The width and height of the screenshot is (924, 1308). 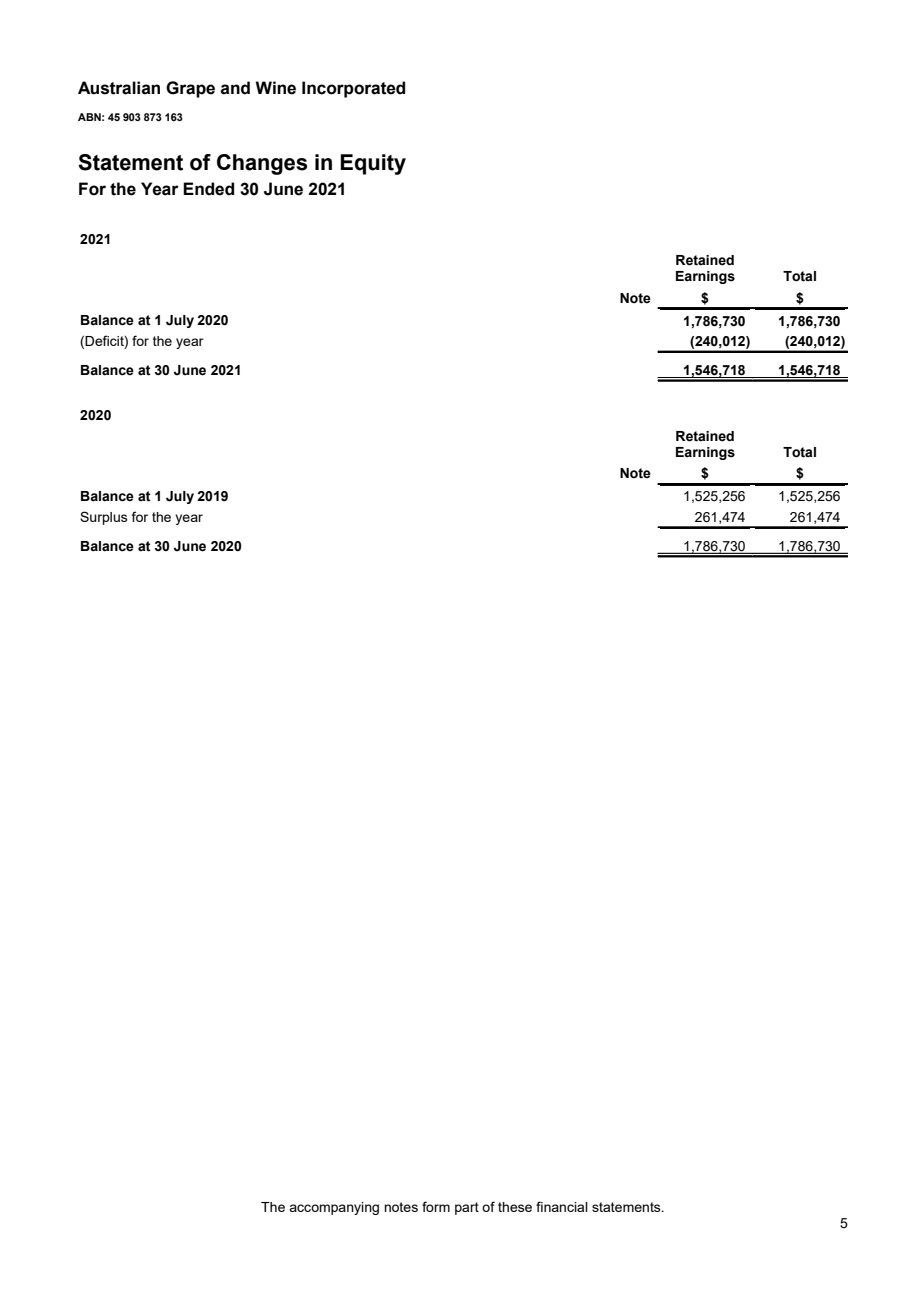 What do you see at coordinates (467, 1208) in the screenshot?
I see `part` at bounding box center [467, 1208].
